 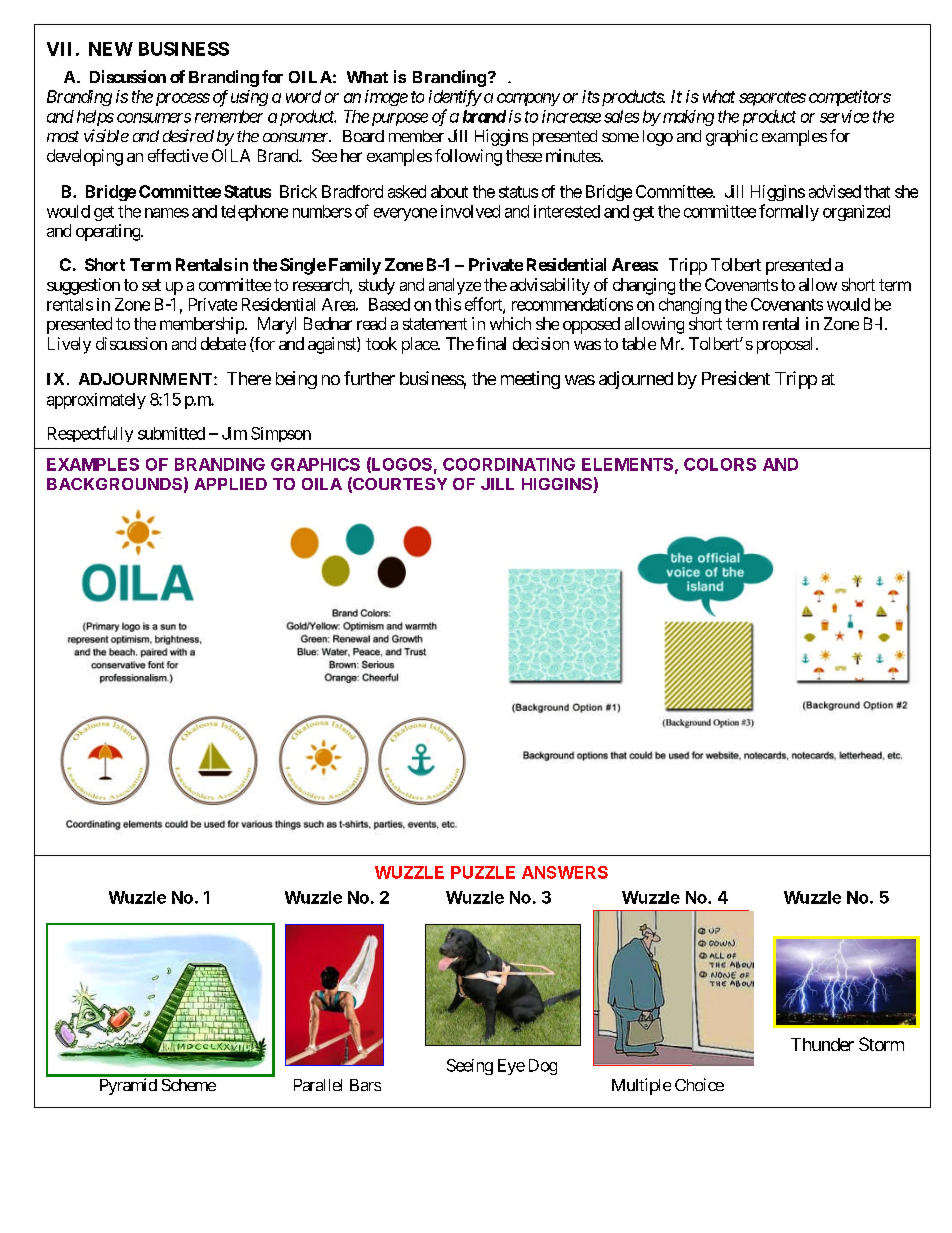 What do you see at coordinates (365, 1085) in the screenshot?
I see `Bars` at bounding box center [365, 1085].
